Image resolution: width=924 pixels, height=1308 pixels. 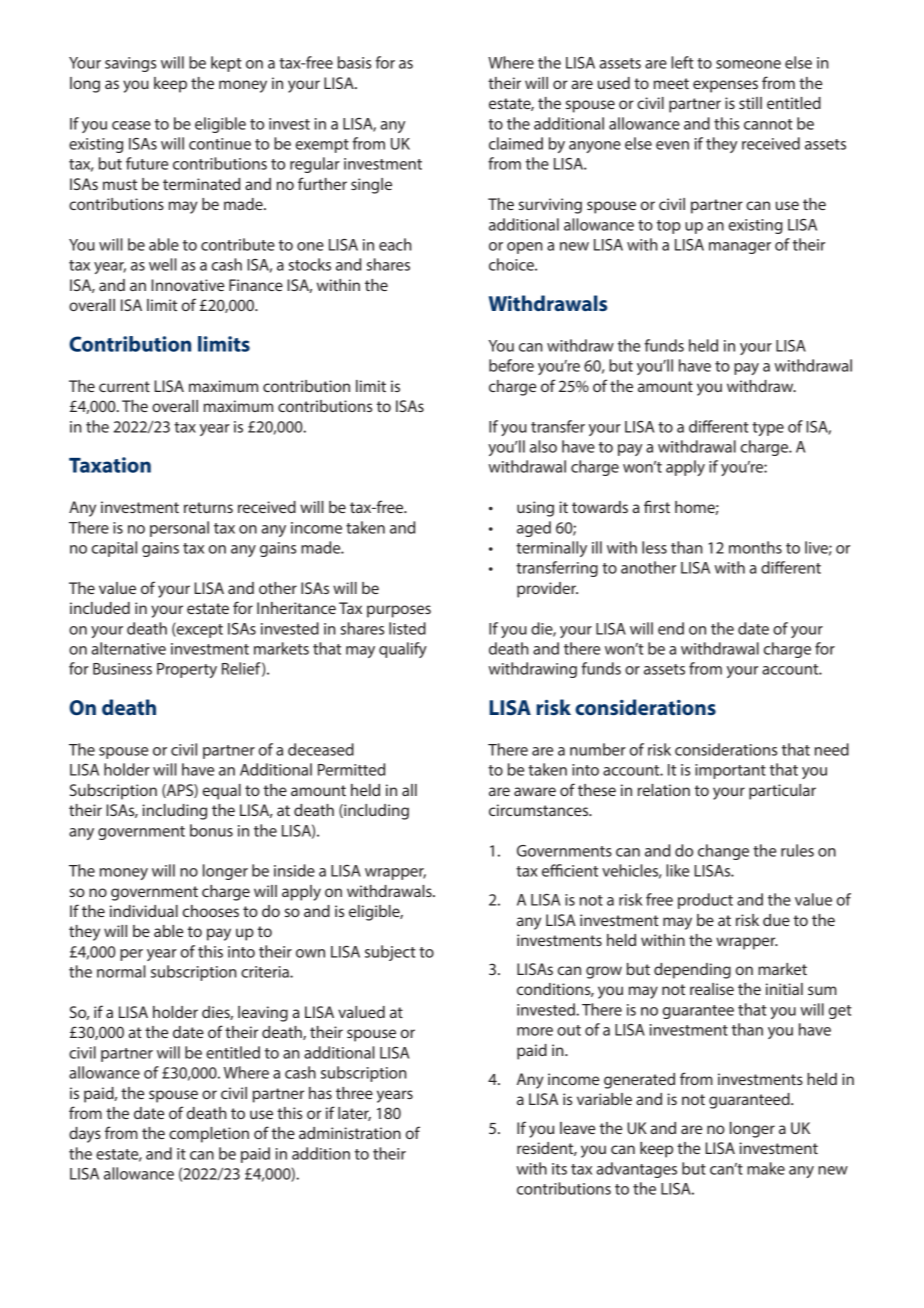 What do you see at coordinates (755, 547) in the screenshot?
I see `months` at bounding box center [755, 547].
